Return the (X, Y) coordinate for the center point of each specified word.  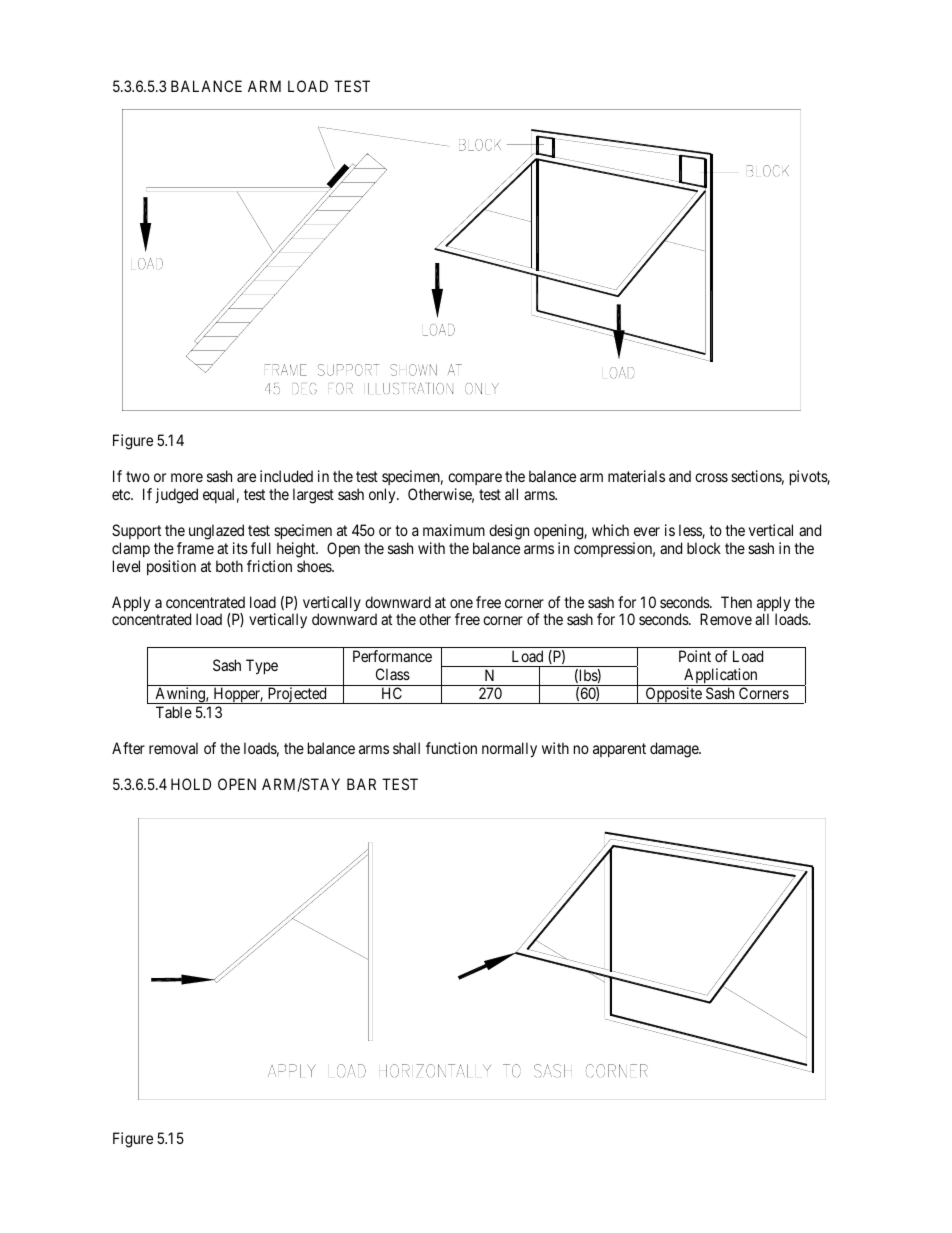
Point (695, 656)
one (461, 603)
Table (174, 712)
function (451, 748)
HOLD (191, 784)
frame (195, 548)
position (171, 567)
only (383, 496)
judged (177, 496)
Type (262, 667)
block (704, 548)
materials (636, 476)
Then (736, 602)
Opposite (673, 695)
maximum (454, 530)
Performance (392, 656)
